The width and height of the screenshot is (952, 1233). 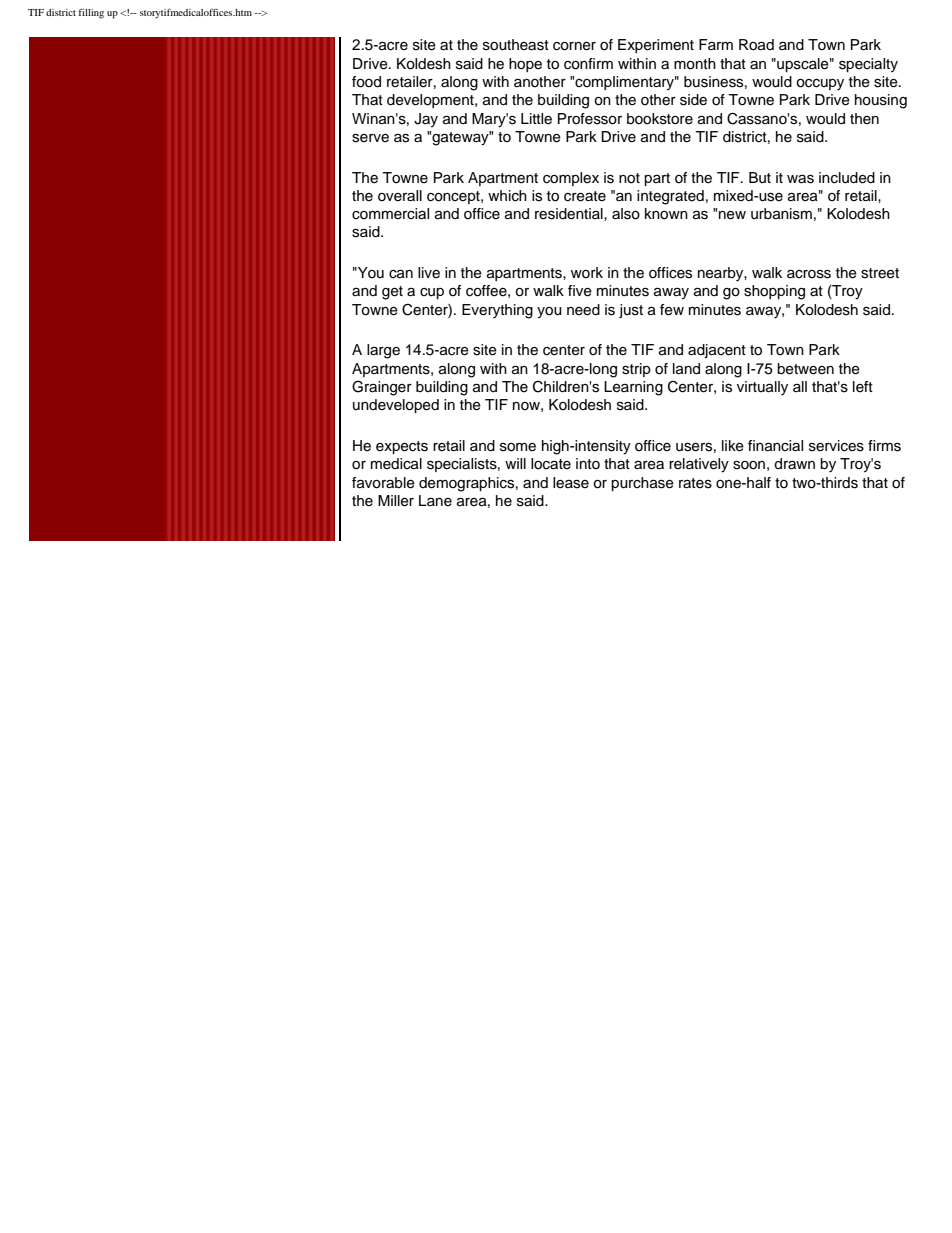 What do you see at coordinates (809, 274) in the screenshot?
I see `across` at bounding box center [809, 274].
